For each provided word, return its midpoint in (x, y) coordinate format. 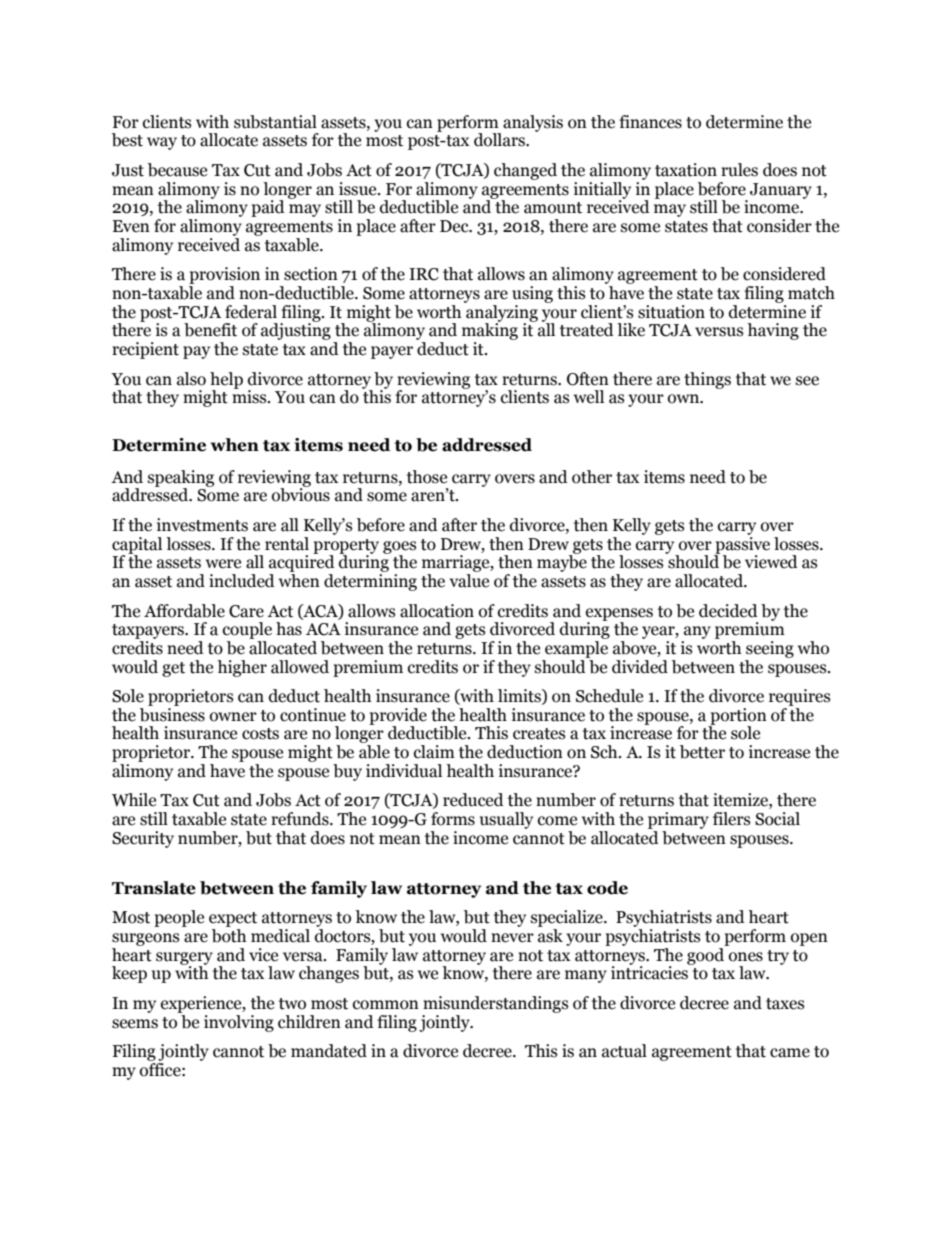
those (427, 477)
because (177, 170)
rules (739, 170)
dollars (500, 140)
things (707, 380)
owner (233, 717)
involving (239, 1023)
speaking (181, 479)
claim (434, 752)
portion (737, 717)
